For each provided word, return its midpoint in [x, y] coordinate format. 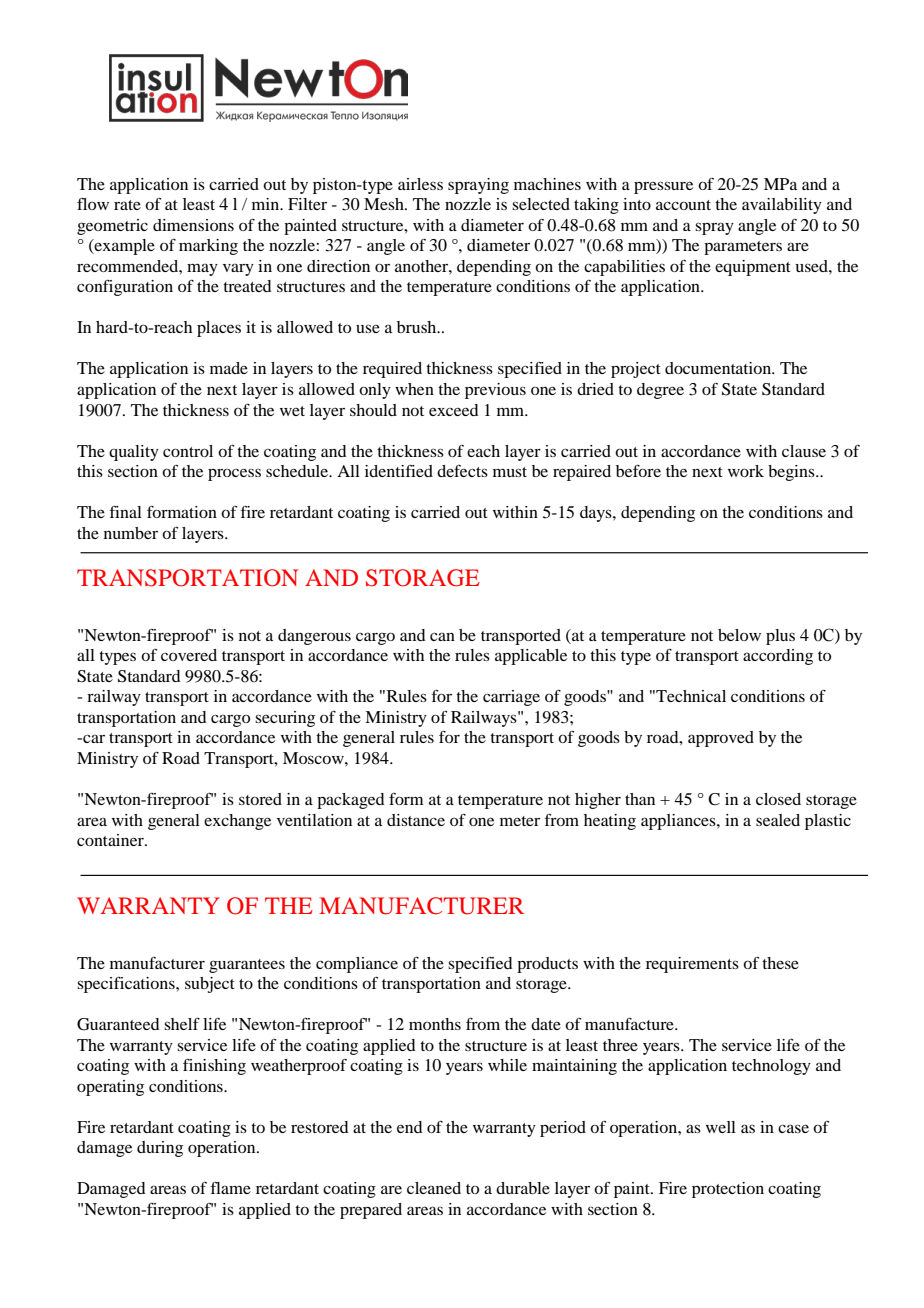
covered [189, 655]
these [780, 963]
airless [420, 184]
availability [782, 206]
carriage [511, 698]
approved [721, 739]
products [547, 965]
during [160, 1149]
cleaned [434, 1188]
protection [728, 1190]
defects [462, 471]
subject [210, 985]
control [188, 451]
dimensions [193, 225]
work [746, 471]
